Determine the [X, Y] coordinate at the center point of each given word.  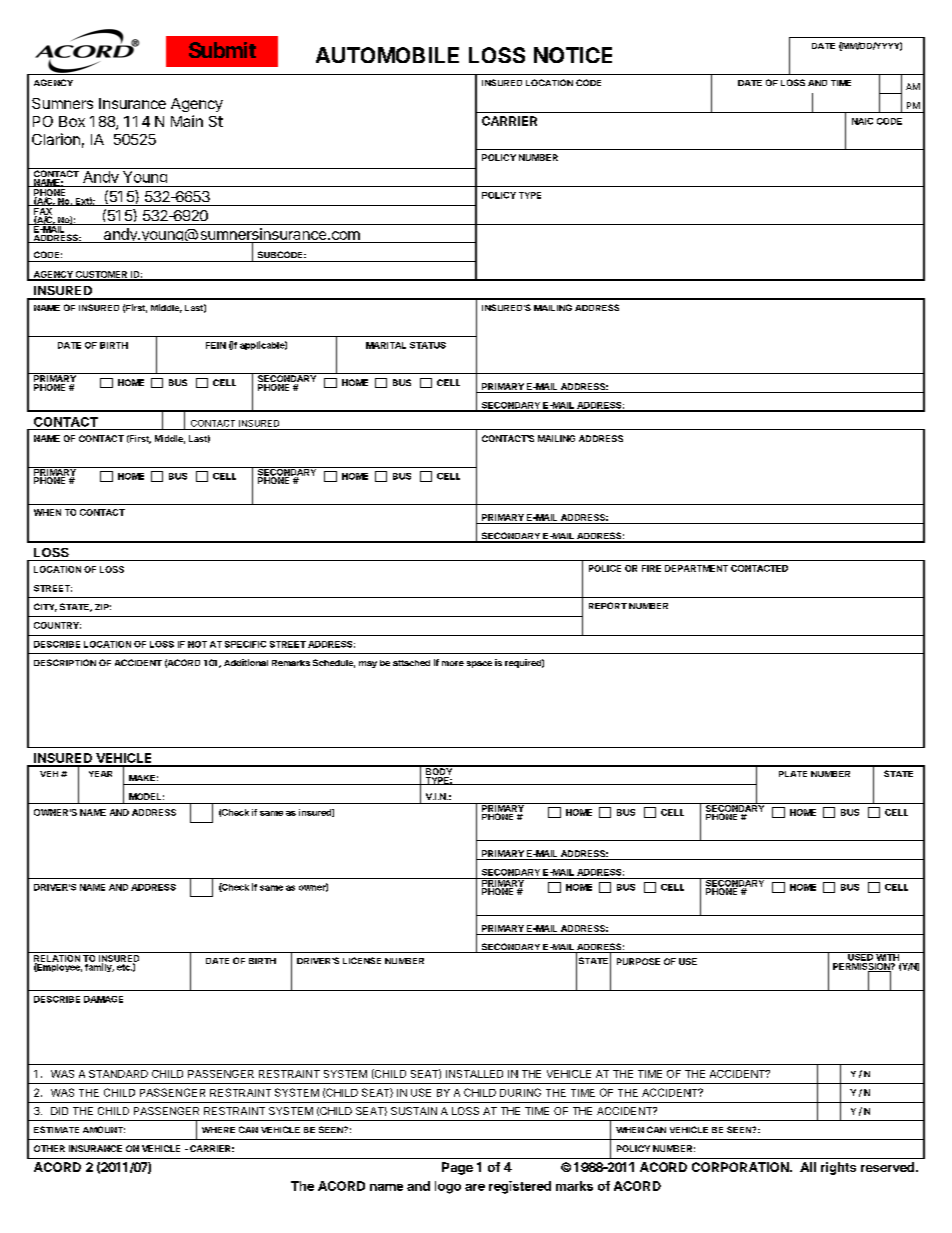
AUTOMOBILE [387, 55]
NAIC [862, 121]
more [453, 663]
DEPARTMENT [696, 568]
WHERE [218, 1130]
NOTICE [573, 55]
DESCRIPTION [65, 662]
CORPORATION [741, 1167]
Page [457, 1168]
